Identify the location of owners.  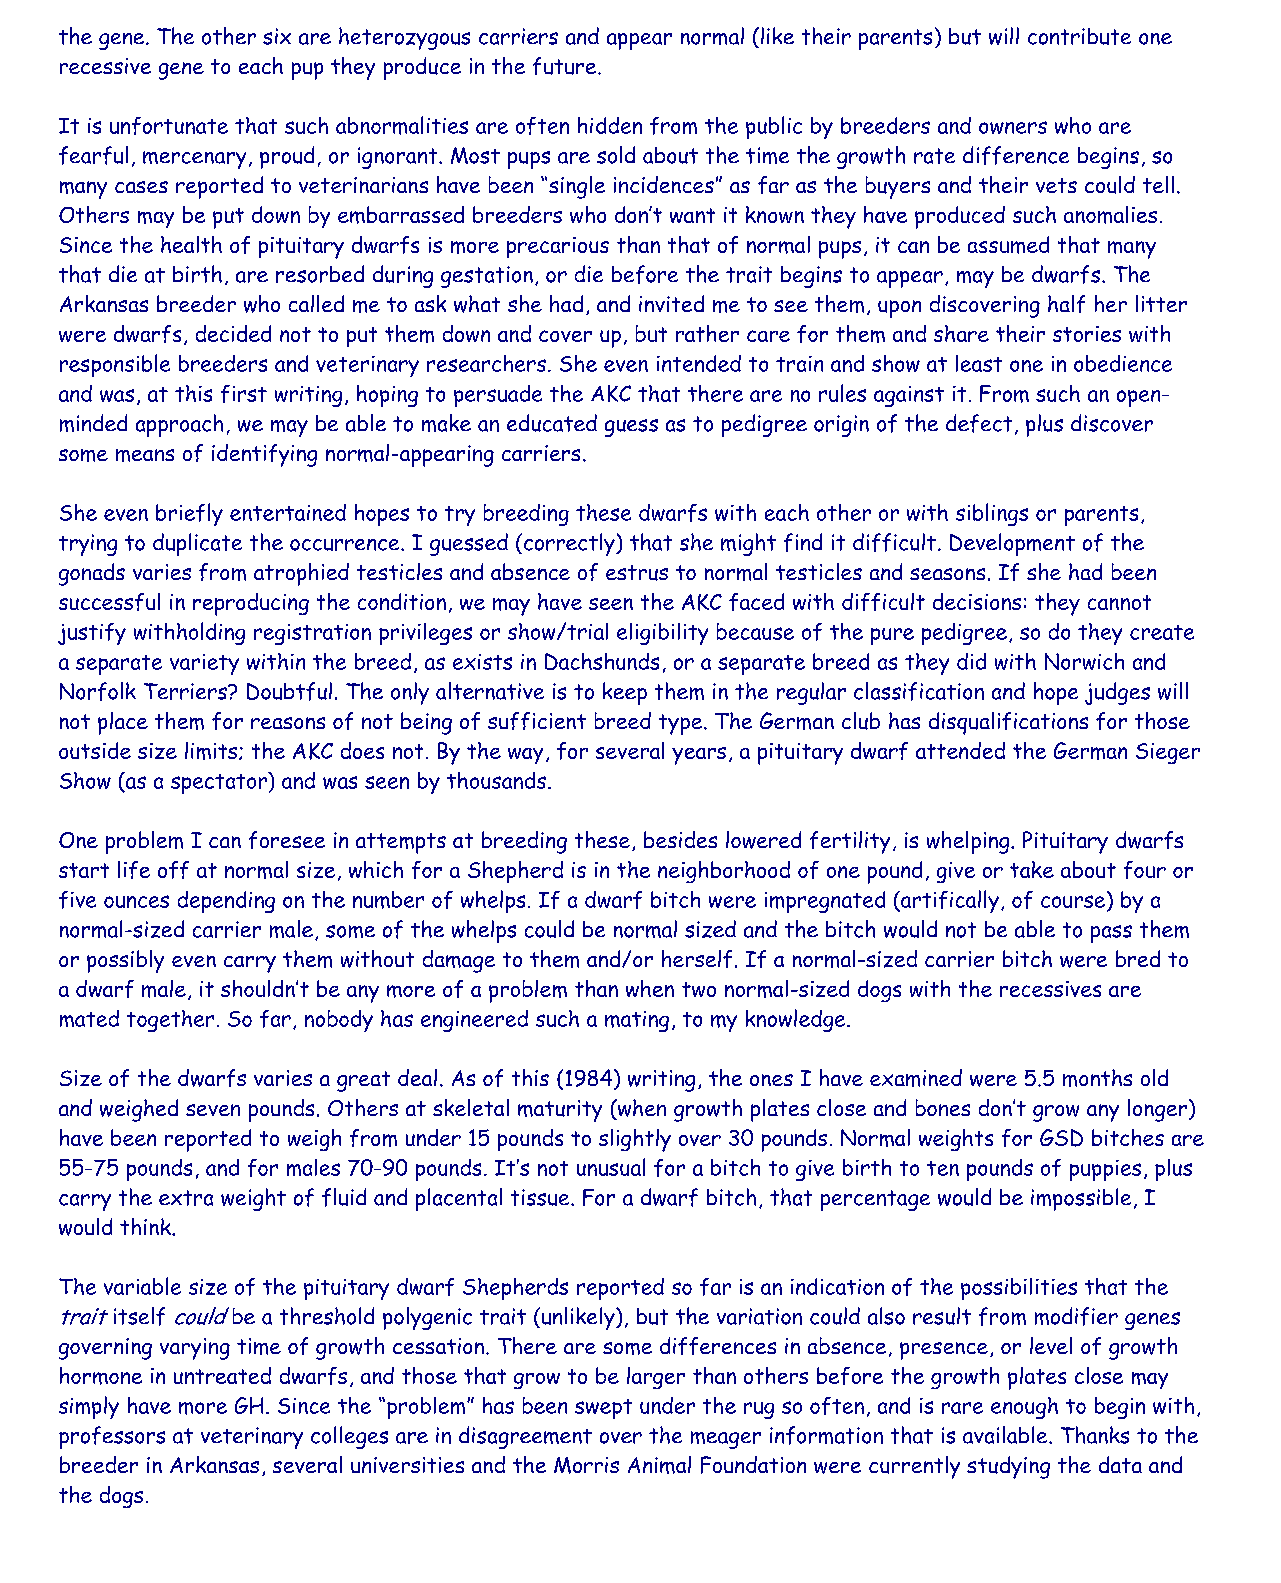
(1013, 127).
